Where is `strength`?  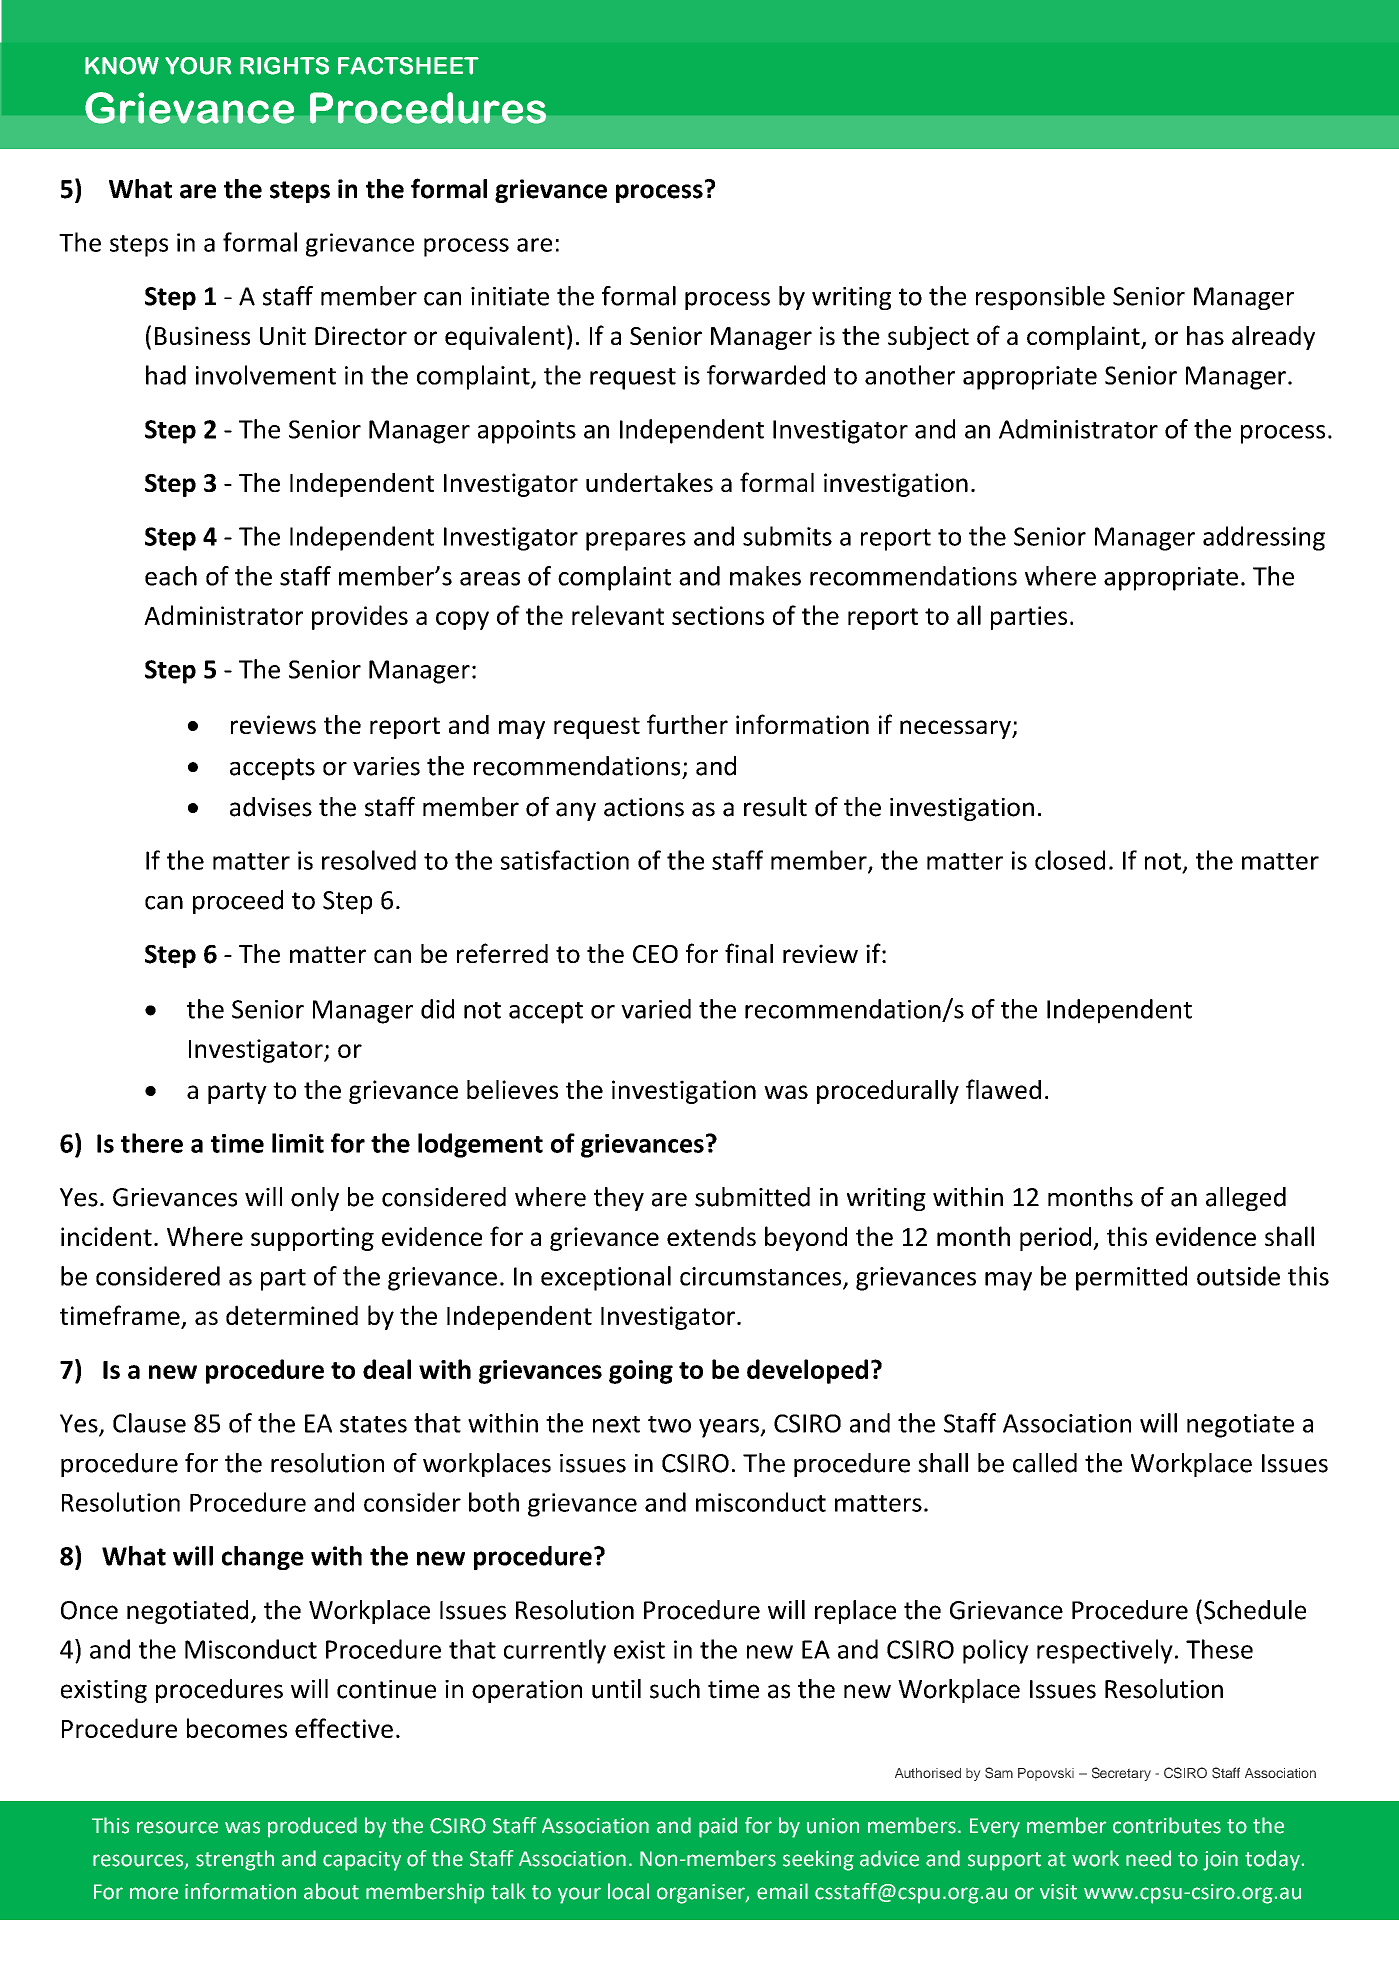 strength is located at coordinates (235, 1860).
